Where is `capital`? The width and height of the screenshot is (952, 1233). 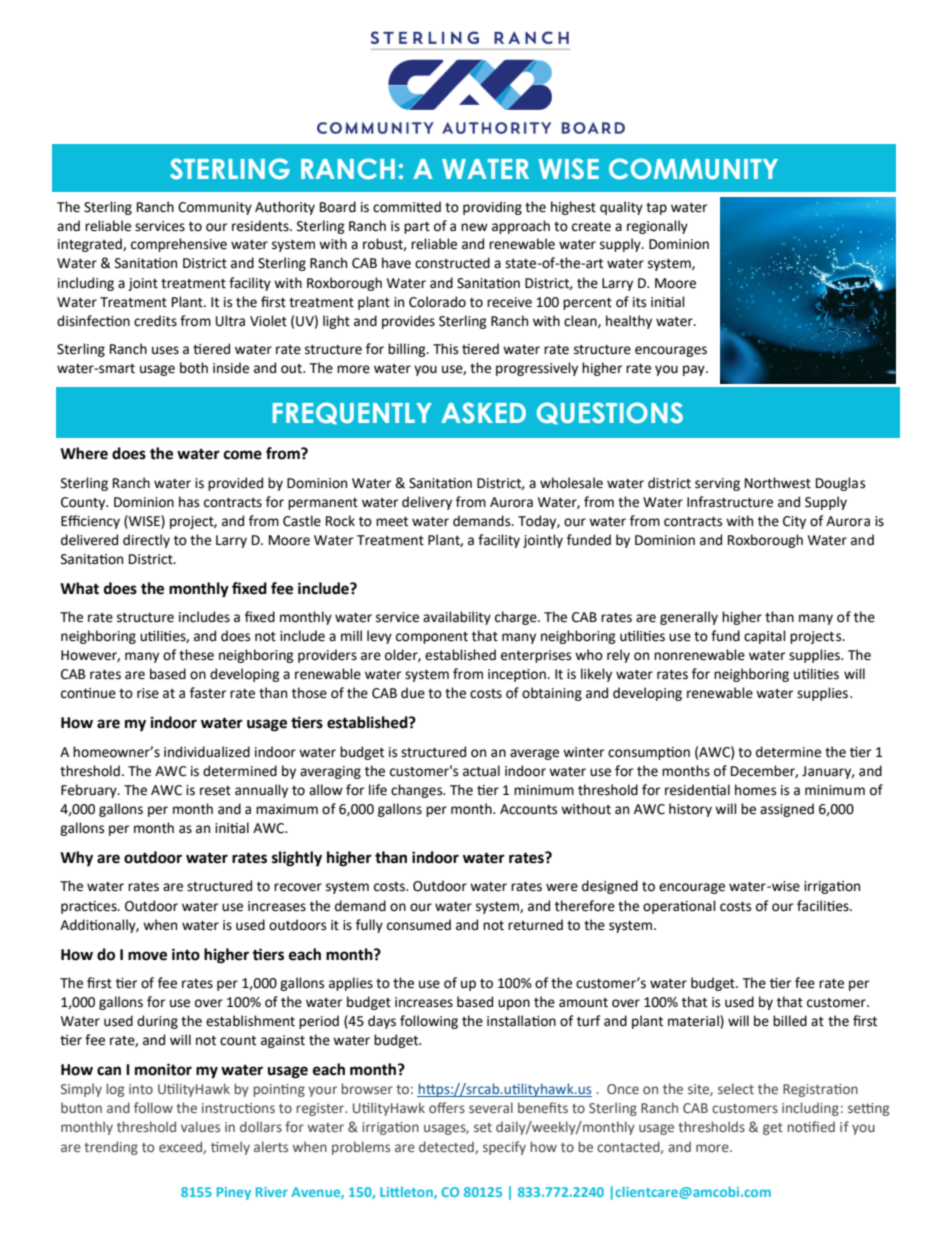 capital is located at coordinates (765, 637).
